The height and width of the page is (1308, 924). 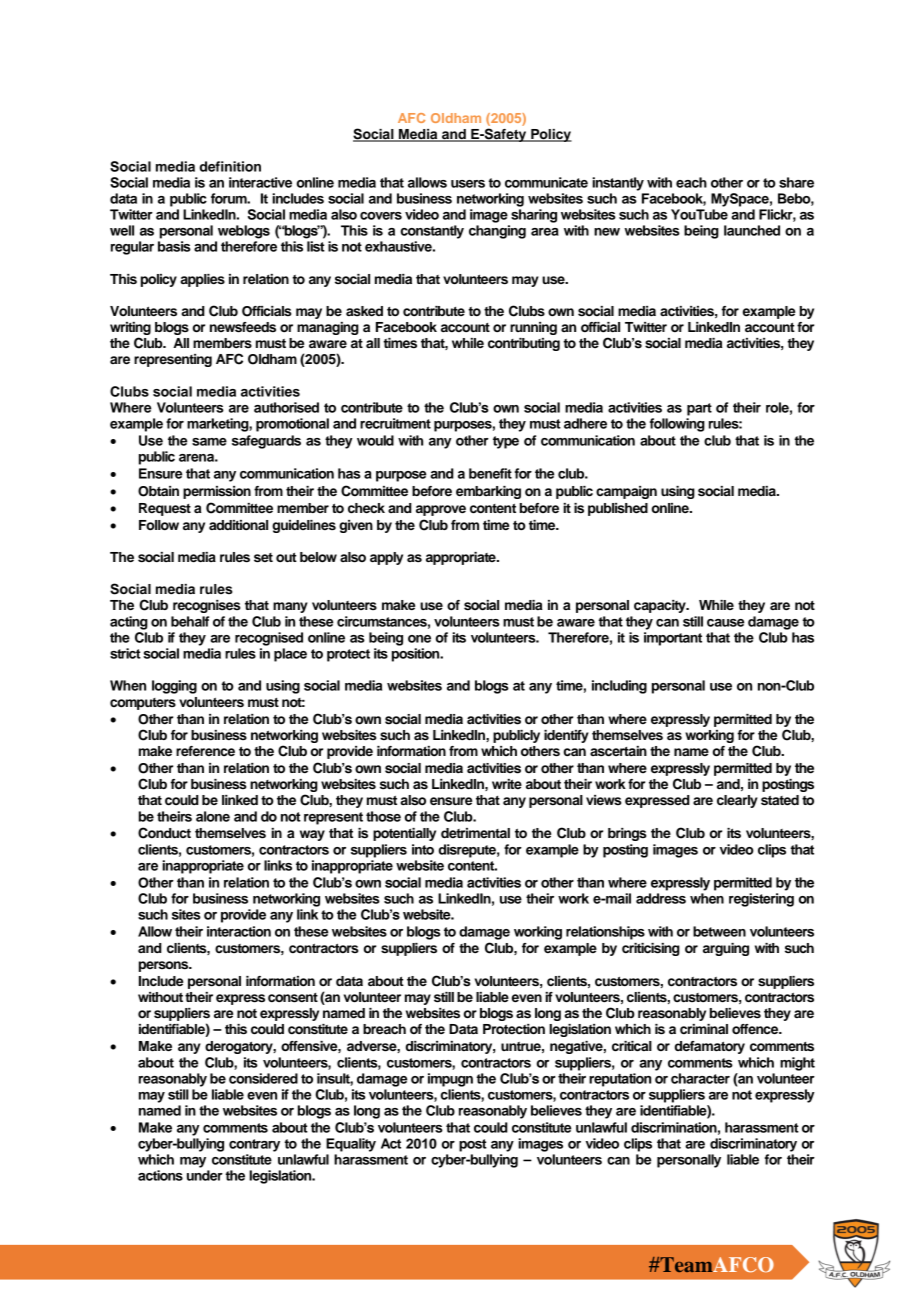 I want to click on approve, so click(x=441, y=510).
